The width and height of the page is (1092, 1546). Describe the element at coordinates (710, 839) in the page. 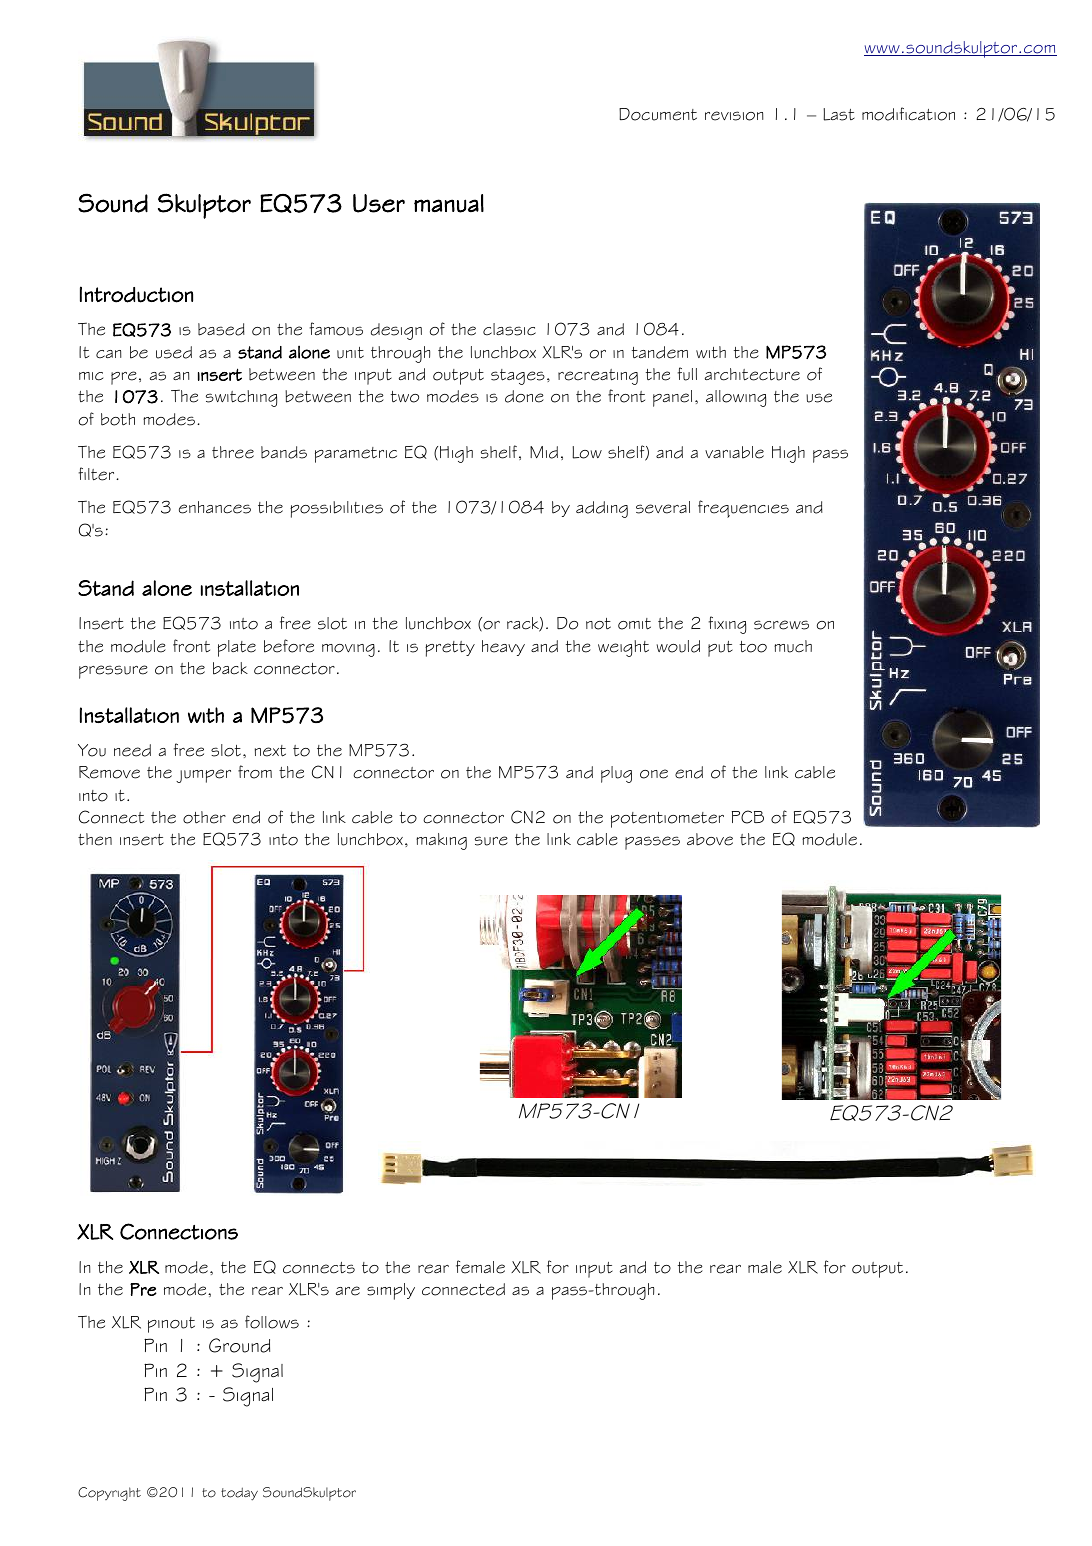

I see `above` at that location.
